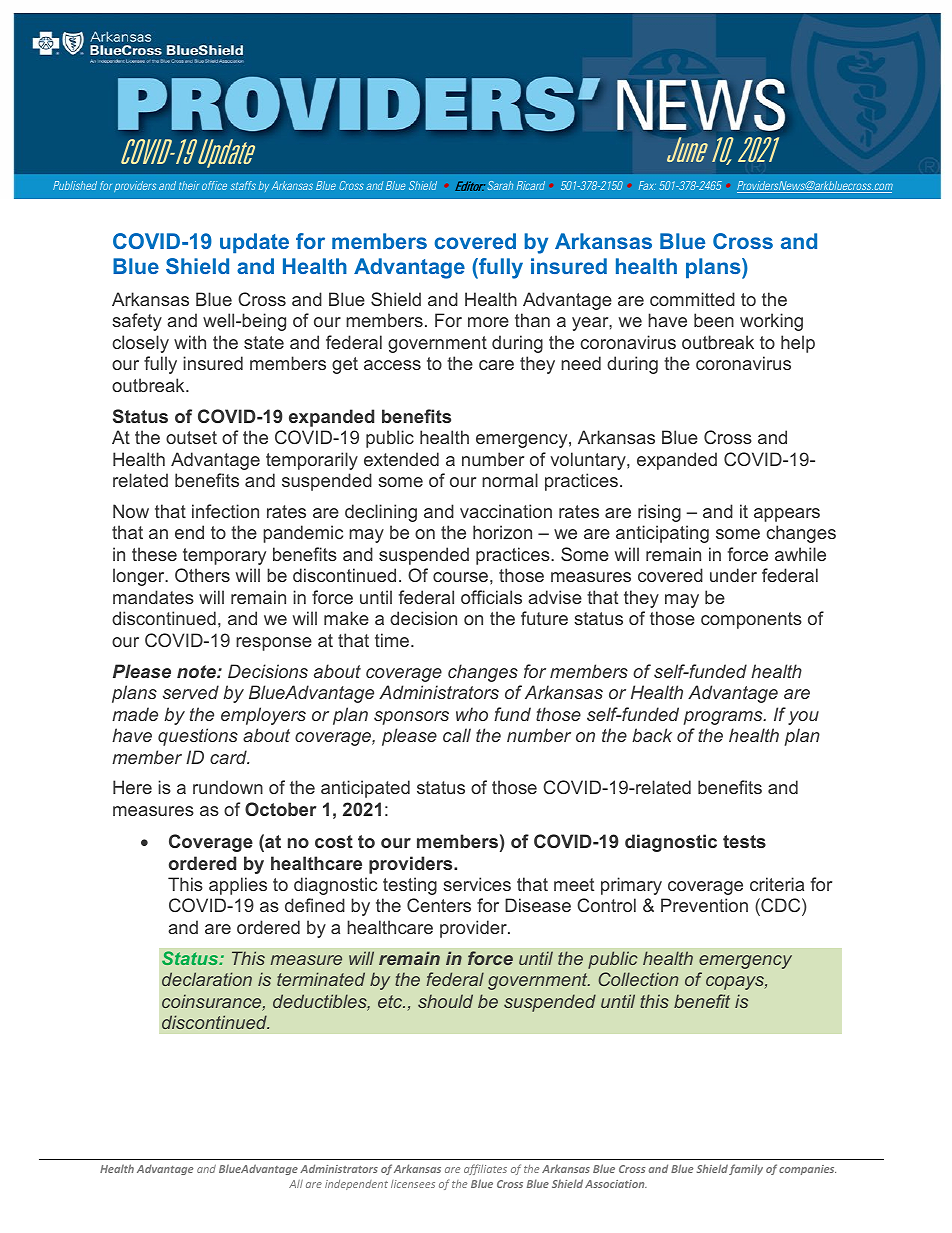 The image size is (952, 1233). I want to click on under, so click(733, 575).
